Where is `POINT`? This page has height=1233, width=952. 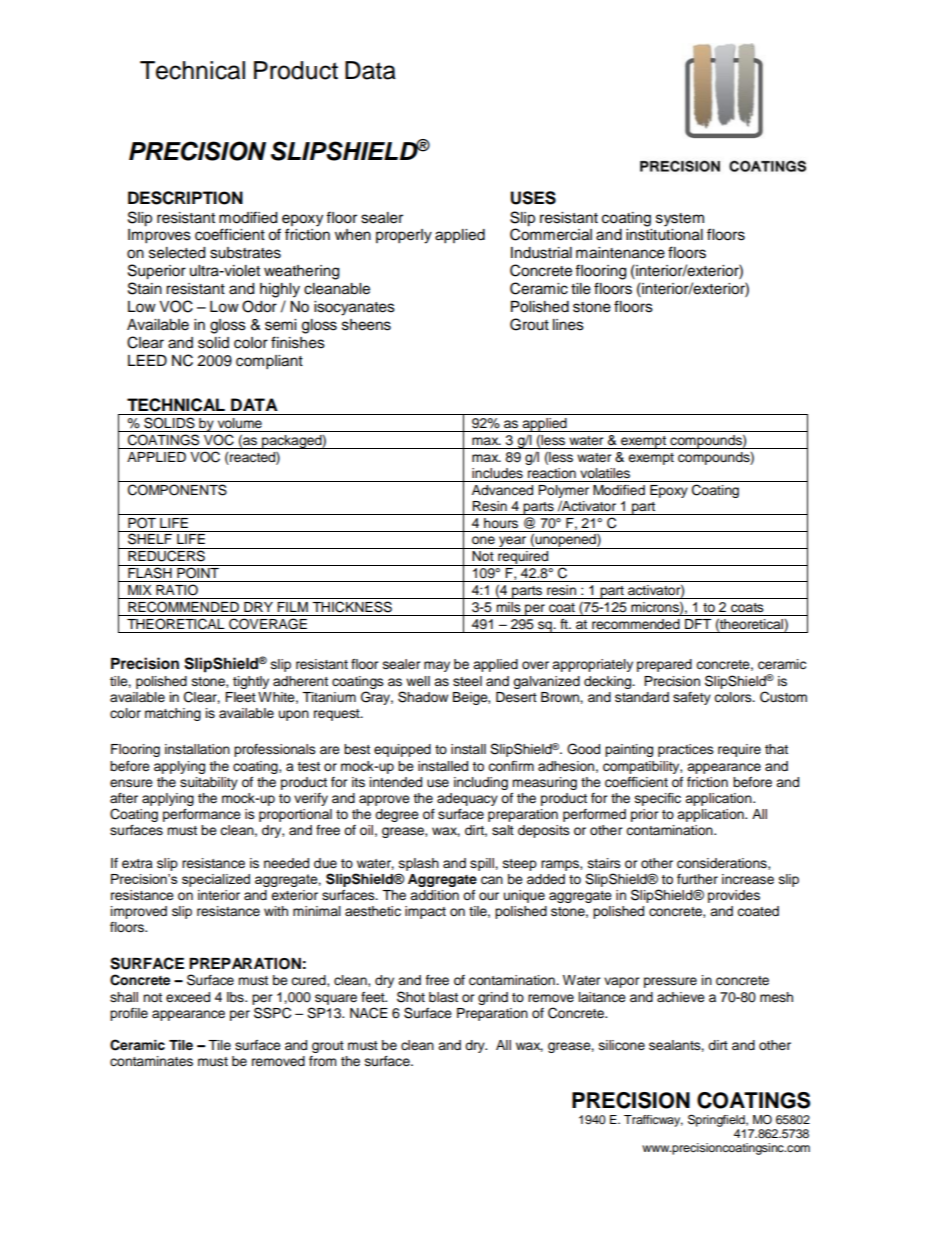
POINT is located at coordinates (198, 572).
